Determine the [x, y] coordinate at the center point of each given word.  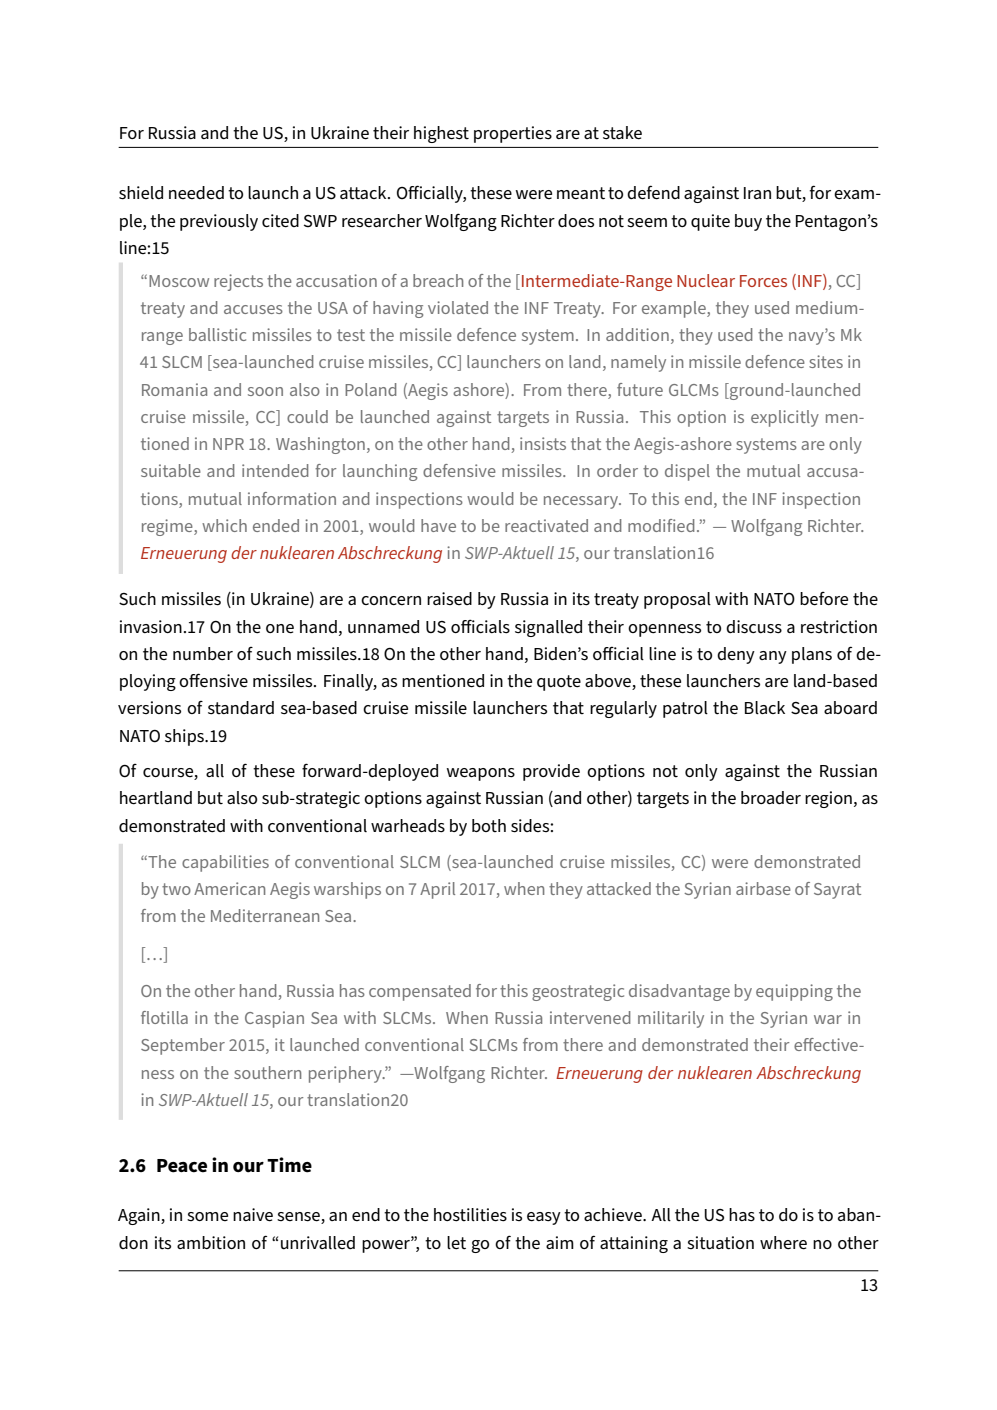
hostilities [470, 1215]
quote [559, 683]
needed [196, 193]
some [207, 1216]
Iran [757, 193]
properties [513, 134]
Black [765, 708]
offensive [213, 680]
